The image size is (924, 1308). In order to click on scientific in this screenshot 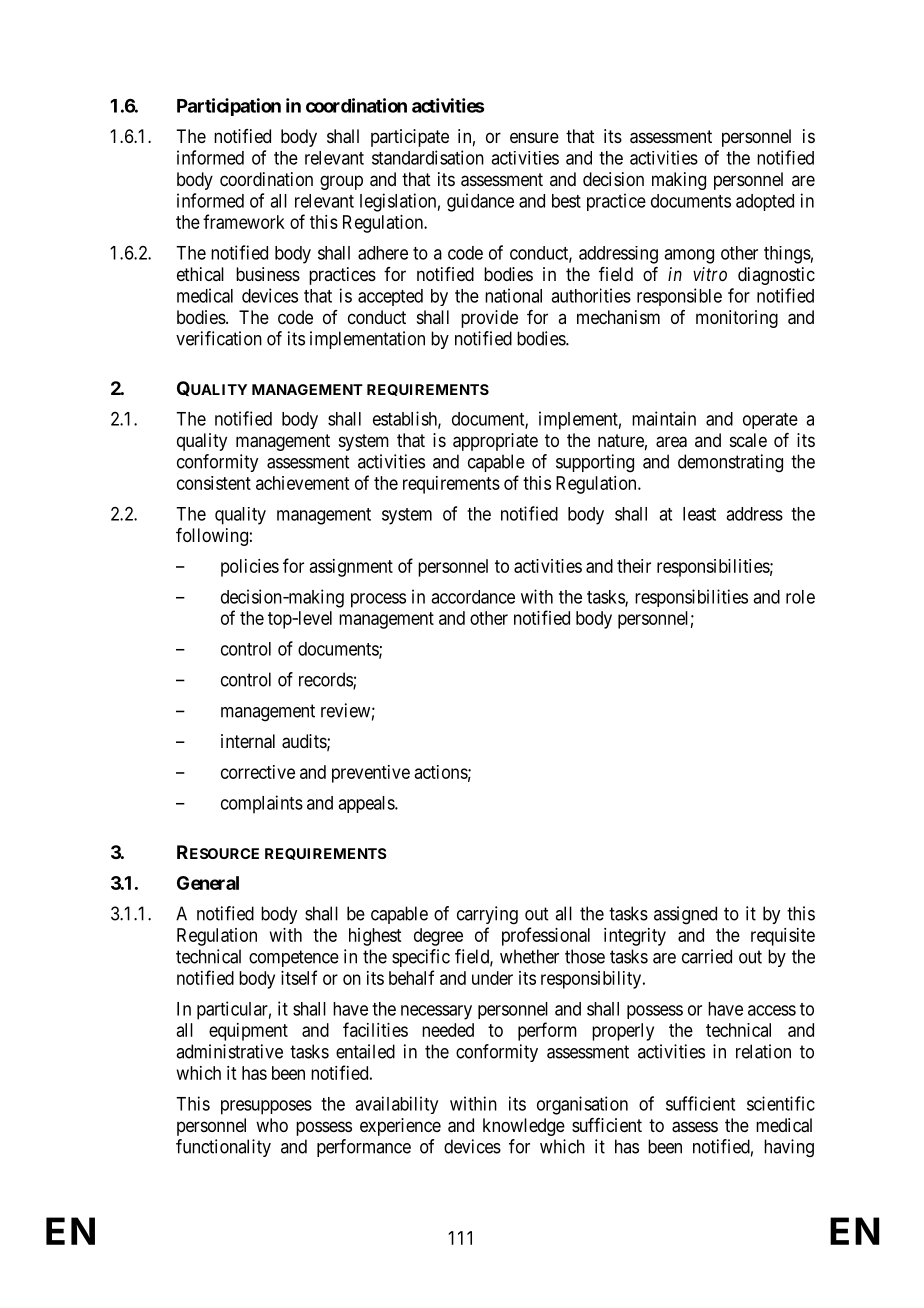, I will do `click(781, 1103)`.
